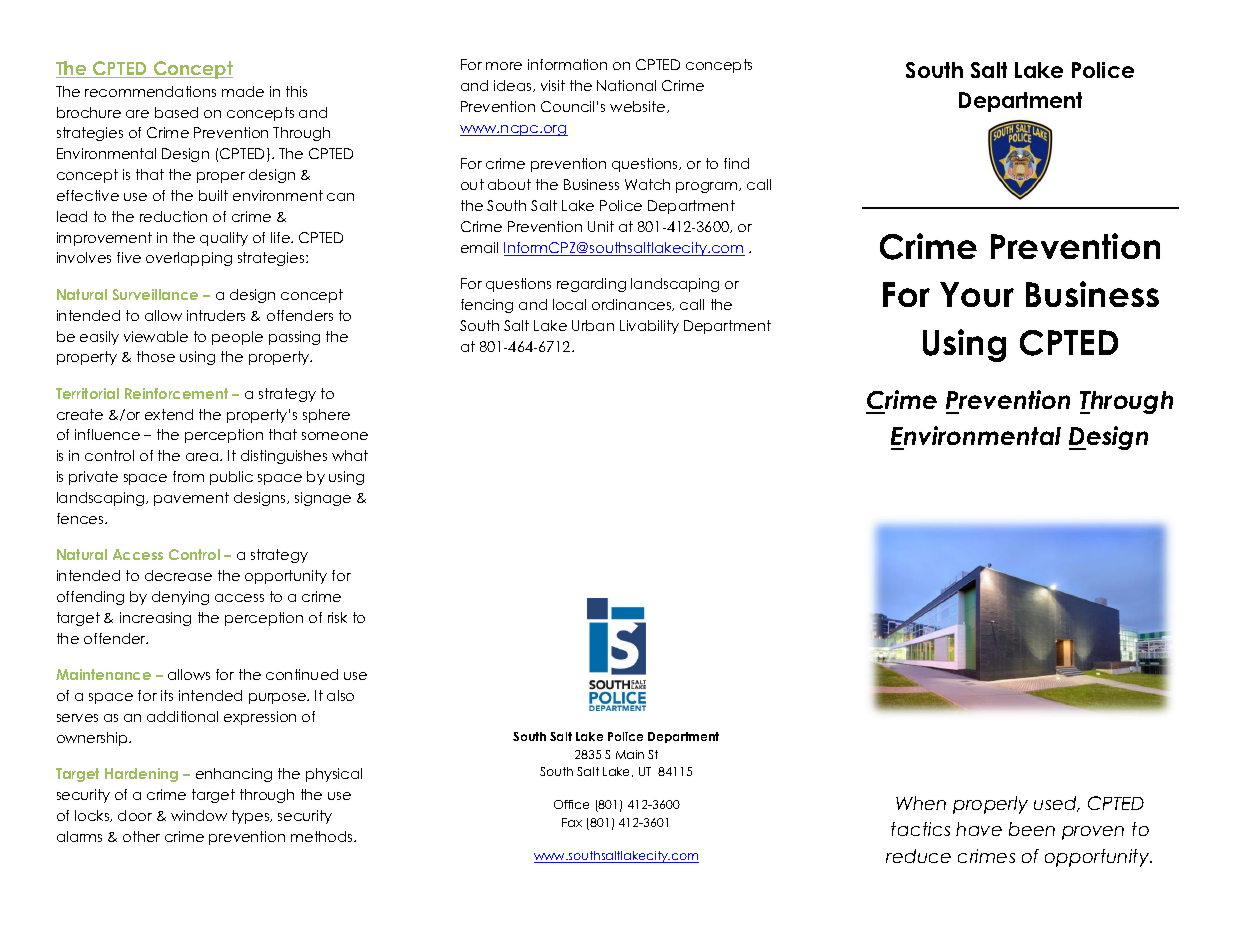  Describe the element at coordinates (350, 455) in the document. I see `what` at that location.
